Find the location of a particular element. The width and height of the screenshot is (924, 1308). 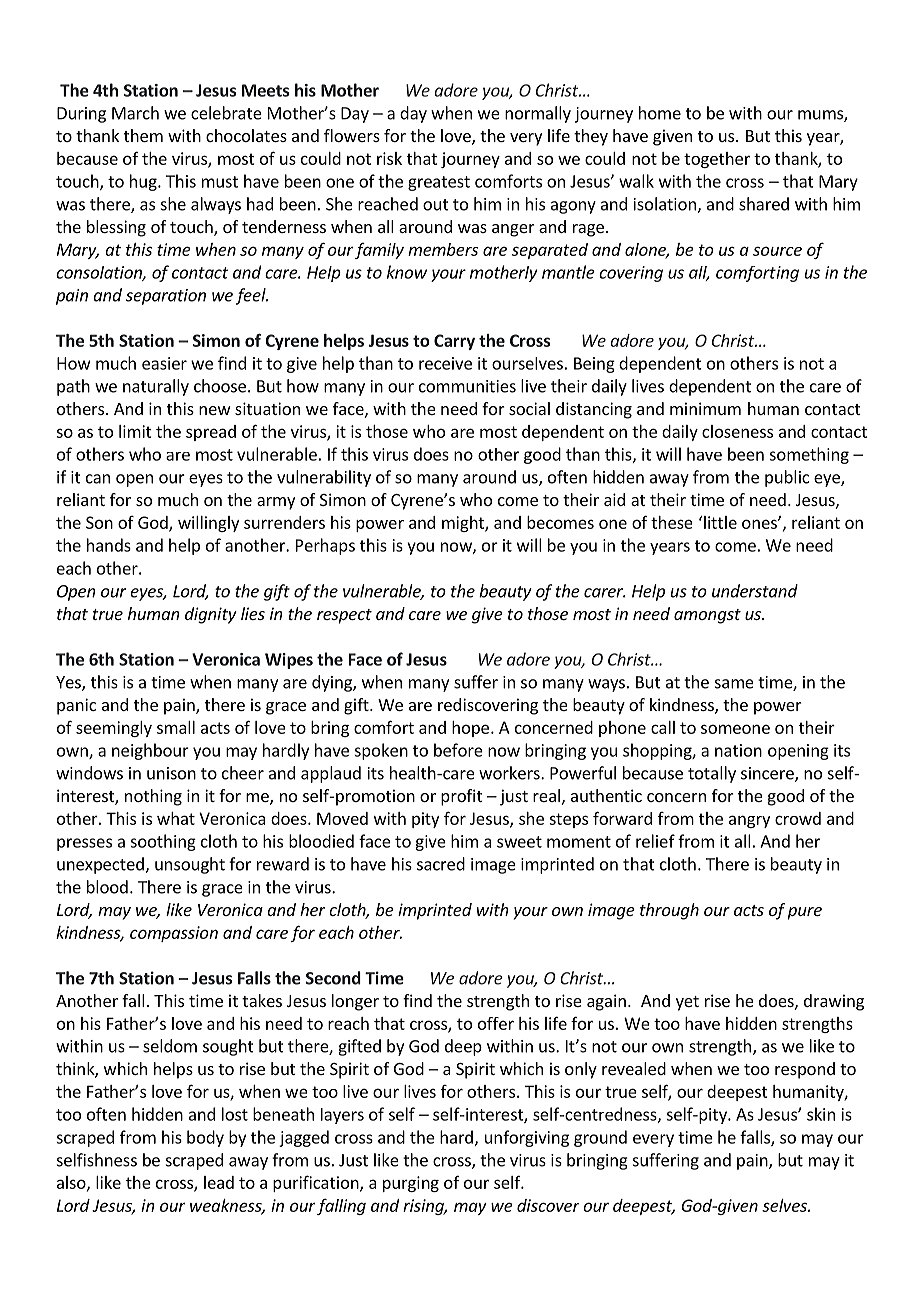

dignity is located at coordinates (211, 615).
